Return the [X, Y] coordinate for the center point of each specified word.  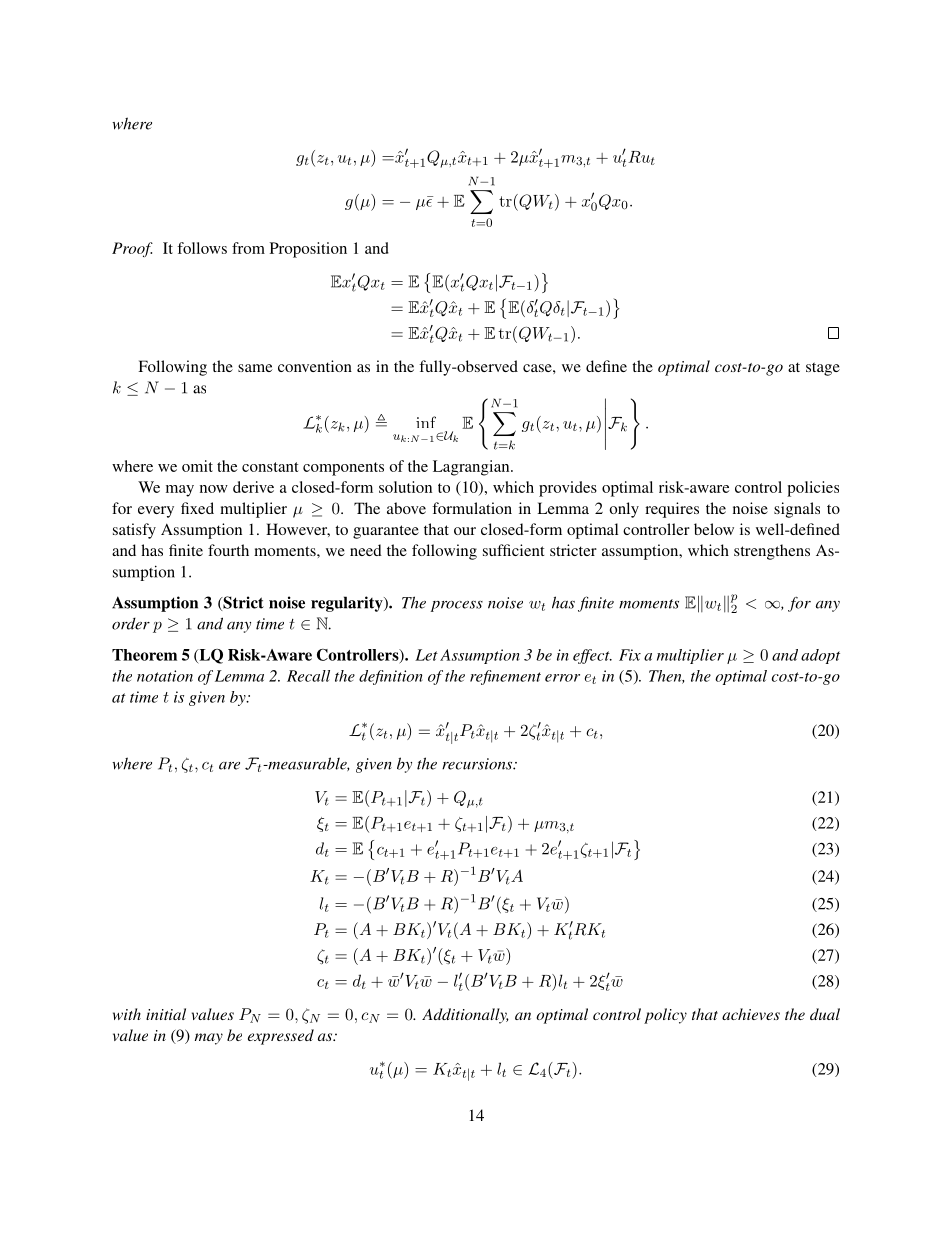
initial [166, 1014]
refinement [505, 677]
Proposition [308, 250]
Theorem [144, 655]
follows [202, 248]
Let [426, 655]
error [562, 678]
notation [165, 676]
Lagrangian [472, 468]
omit [197, 466]
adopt [820, 656]
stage [823, 369]
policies [813, 489]
